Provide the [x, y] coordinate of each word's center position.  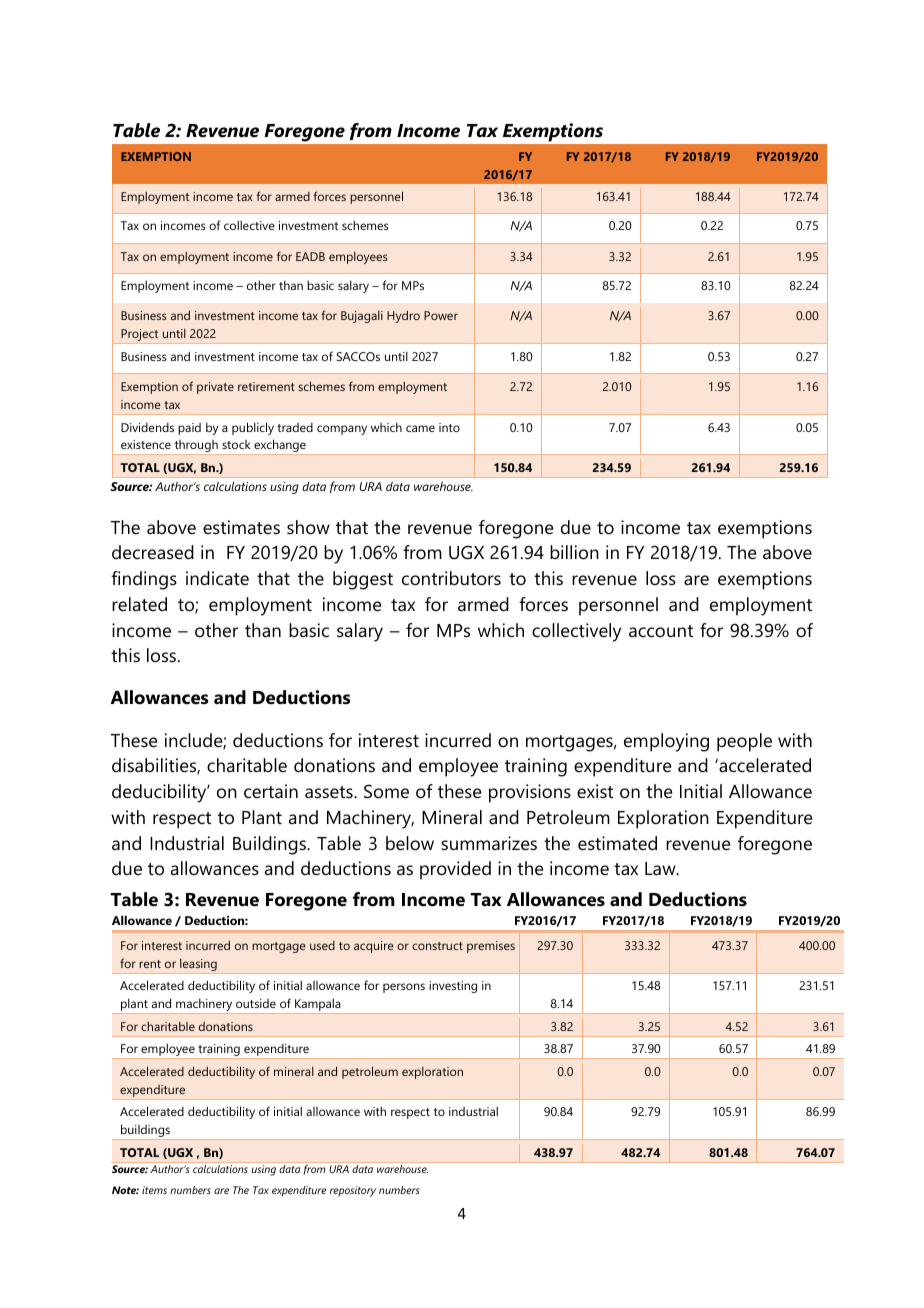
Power [441, 315]
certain [271, 791]
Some [386, 791]
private [215, 388]
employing [666, 742]
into [449, 427]
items [154, 1190]
